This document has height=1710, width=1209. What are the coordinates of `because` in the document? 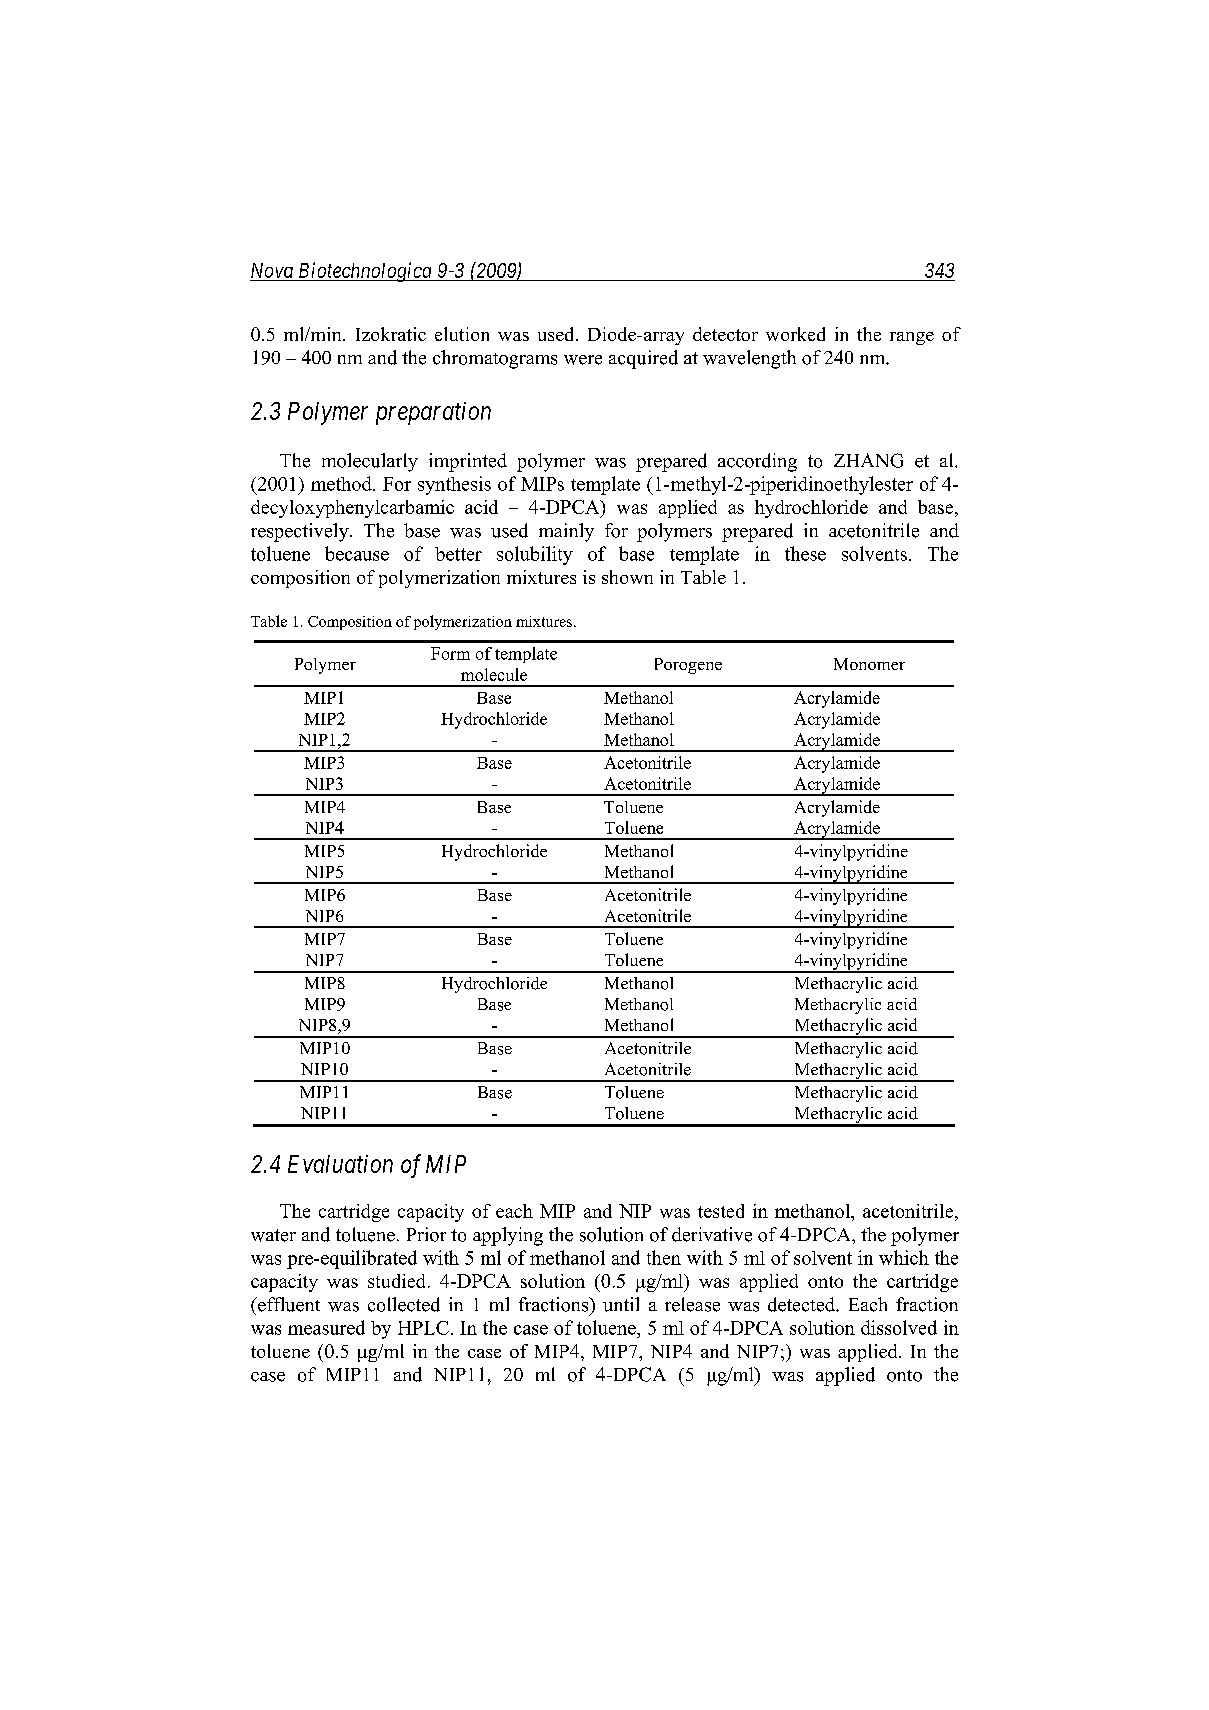 It's located at (357, 553).
